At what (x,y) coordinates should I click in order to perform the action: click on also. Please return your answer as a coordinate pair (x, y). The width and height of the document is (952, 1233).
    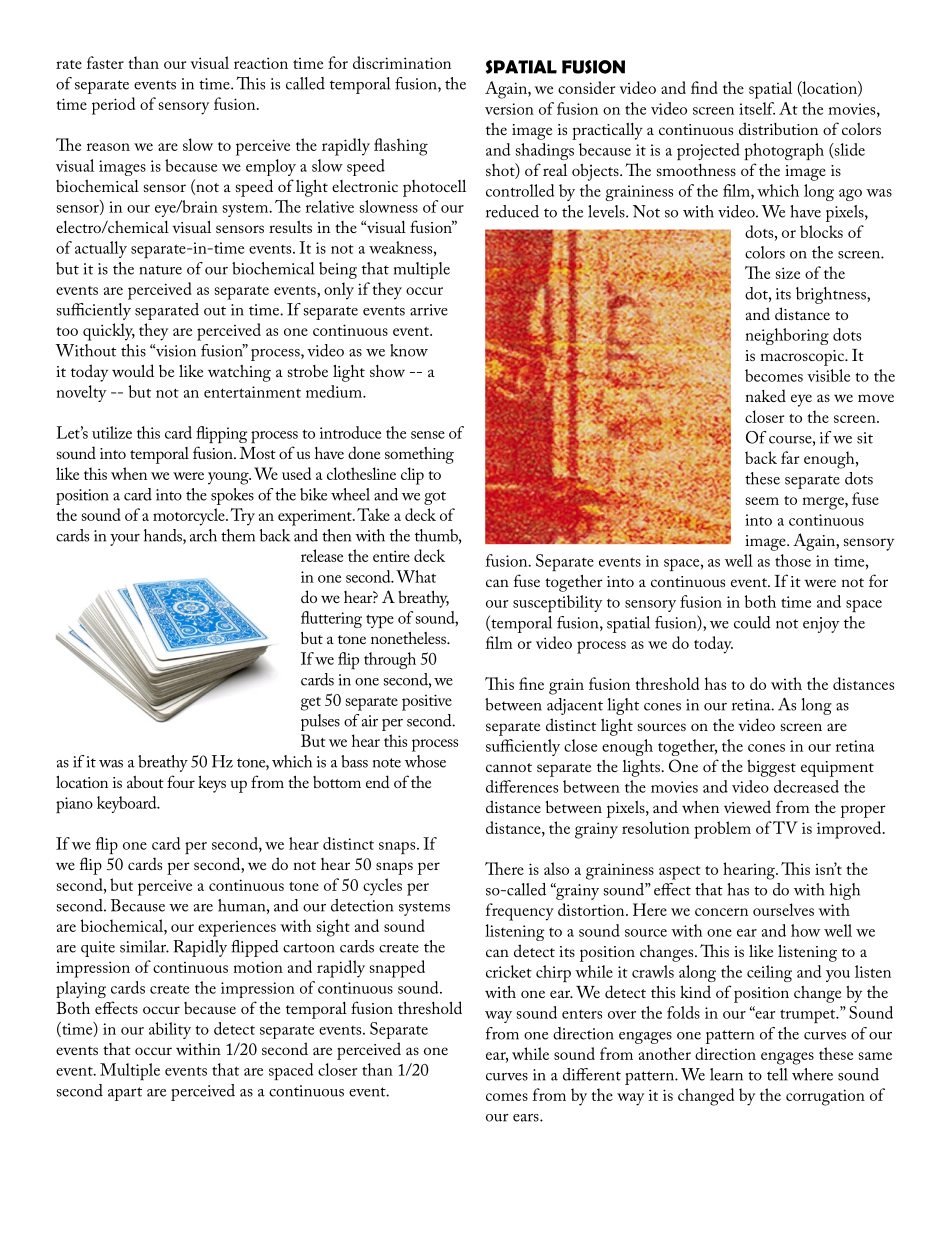
    Looking at the image, I should click on (556, 868).
